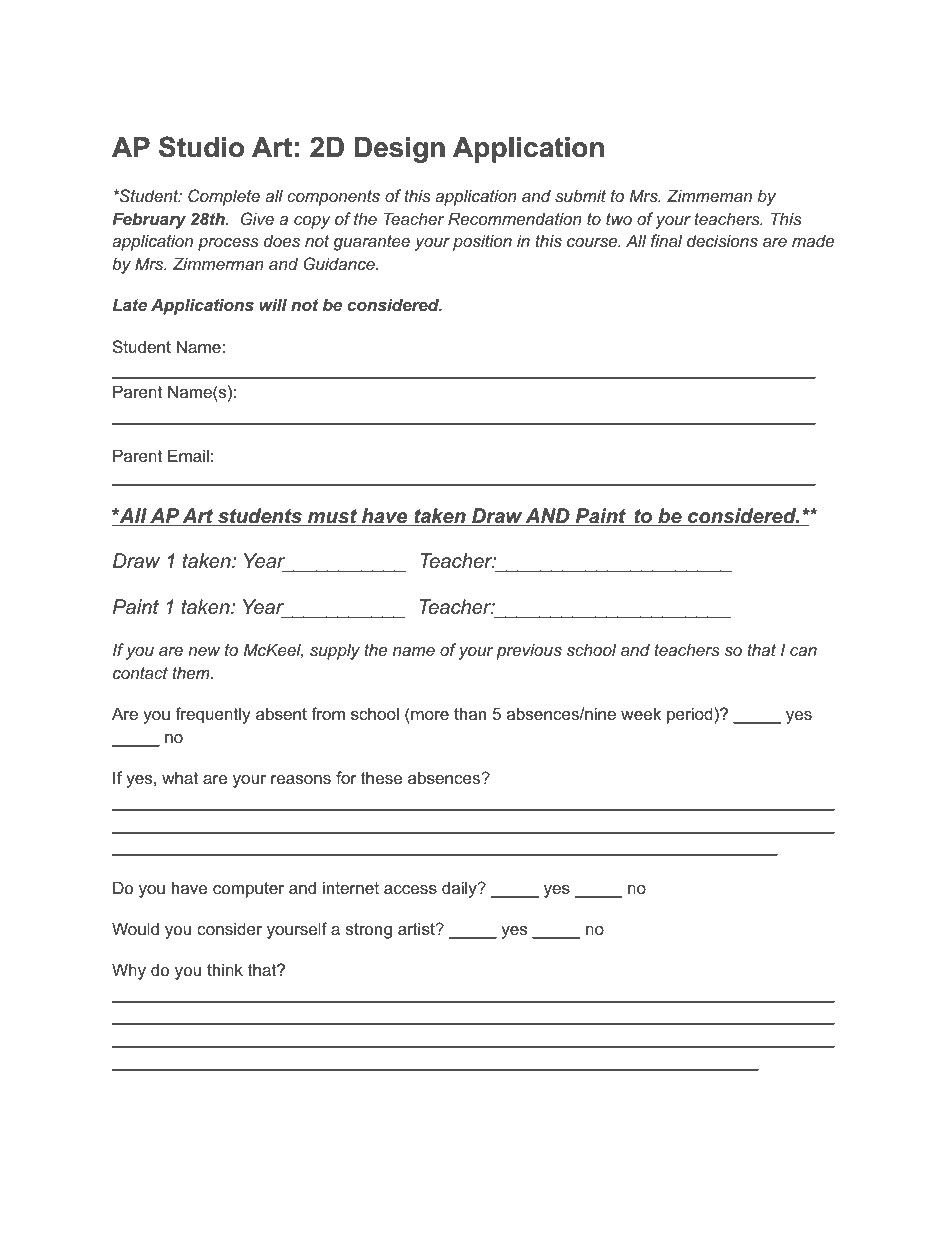  Describe the element at coordinates (369, 931) in the document. I see `strong` at that location.
